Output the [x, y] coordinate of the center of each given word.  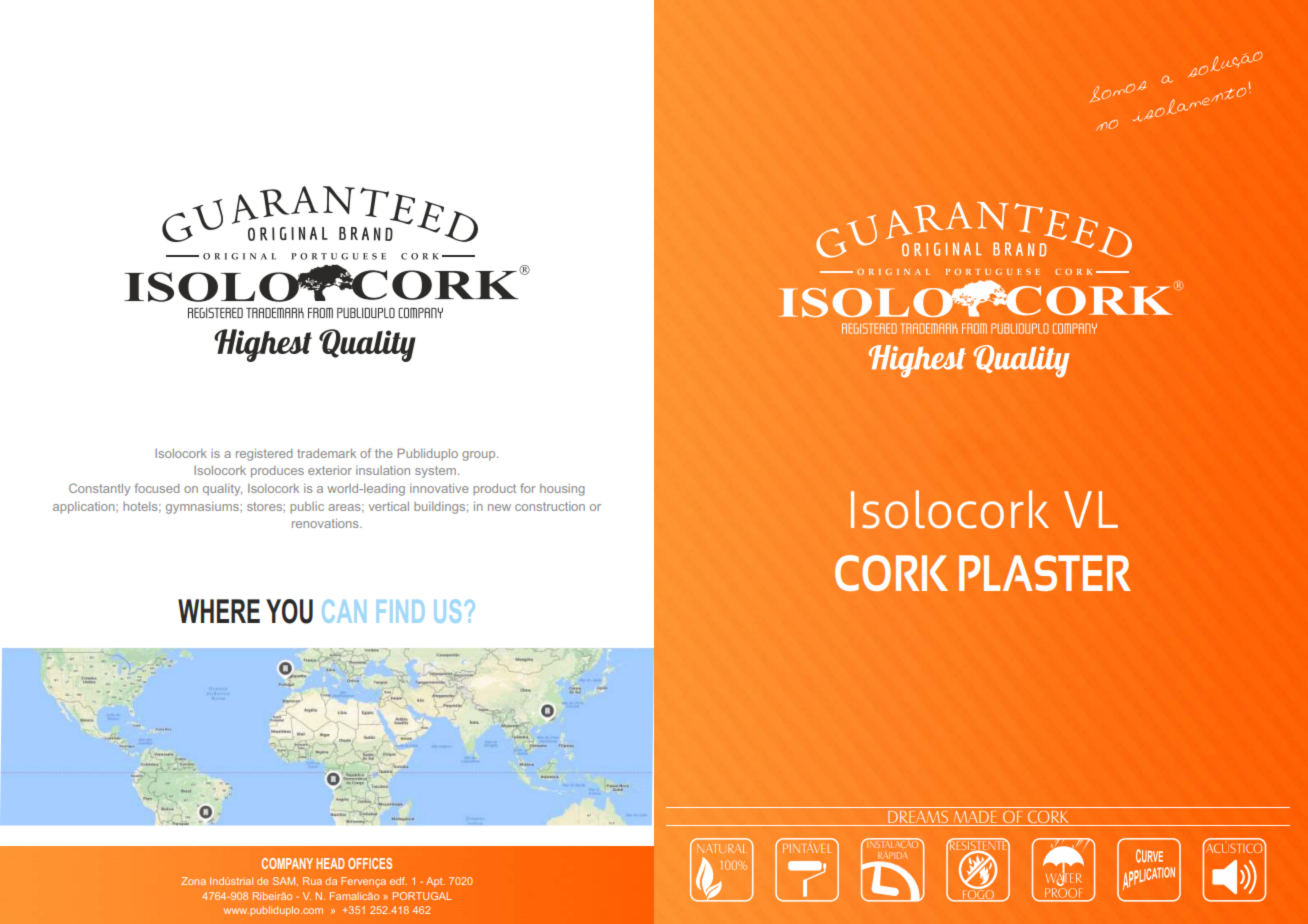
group [480, 456]
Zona [193, 881]
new [499, 507]
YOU [289, 611]
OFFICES [370, 863]
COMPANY [287, 863]
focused [156, 488]
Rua [312, 881]
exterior [330, 470]
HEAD [330, 863]
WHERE [219, 611]
